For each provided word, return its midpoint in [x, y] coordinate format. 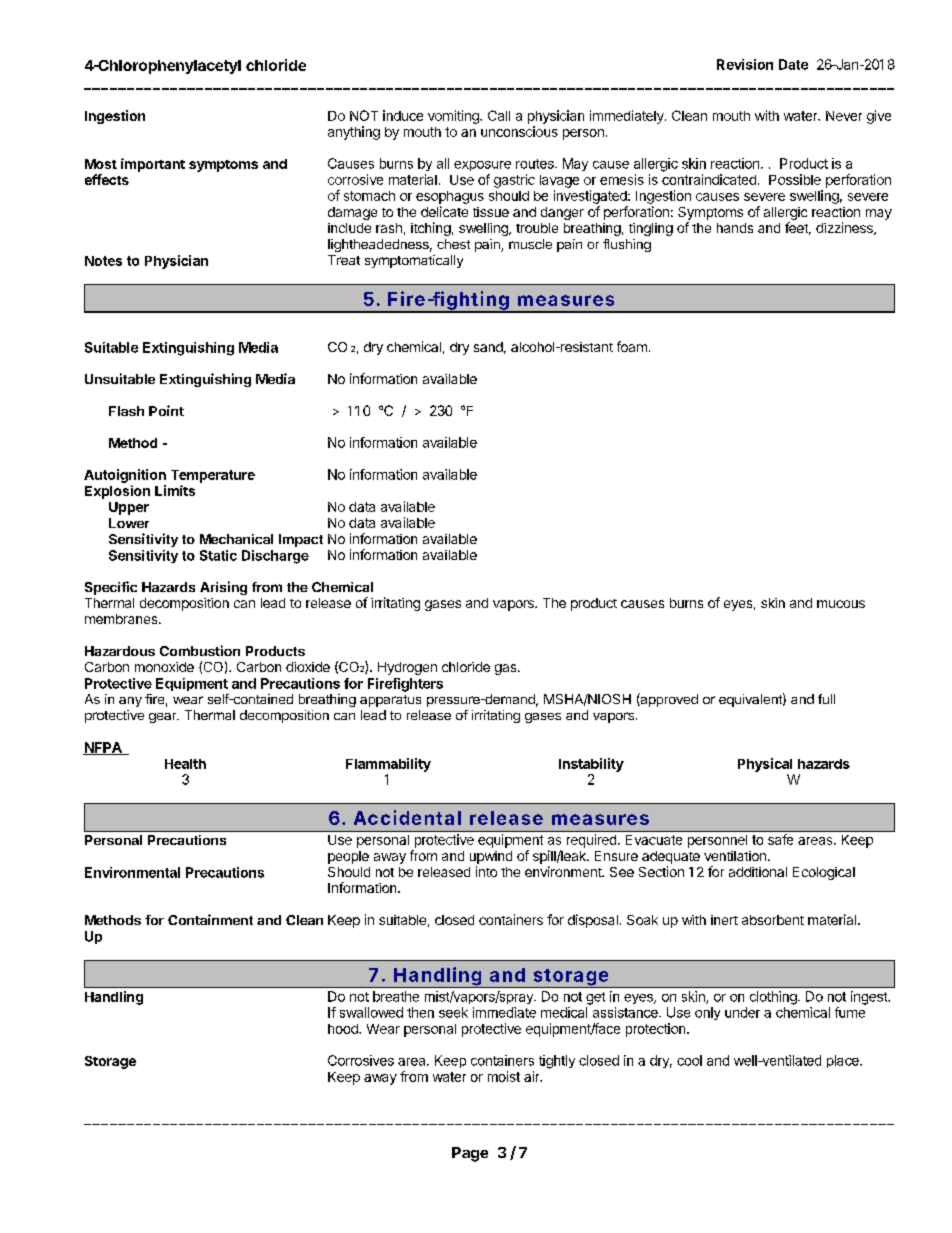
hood [344, 1029]
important [153, 165]
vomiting [454, 117]
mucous [841, 604]
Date [793, 64]
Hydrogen [407, 668]
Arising [223, 588]
